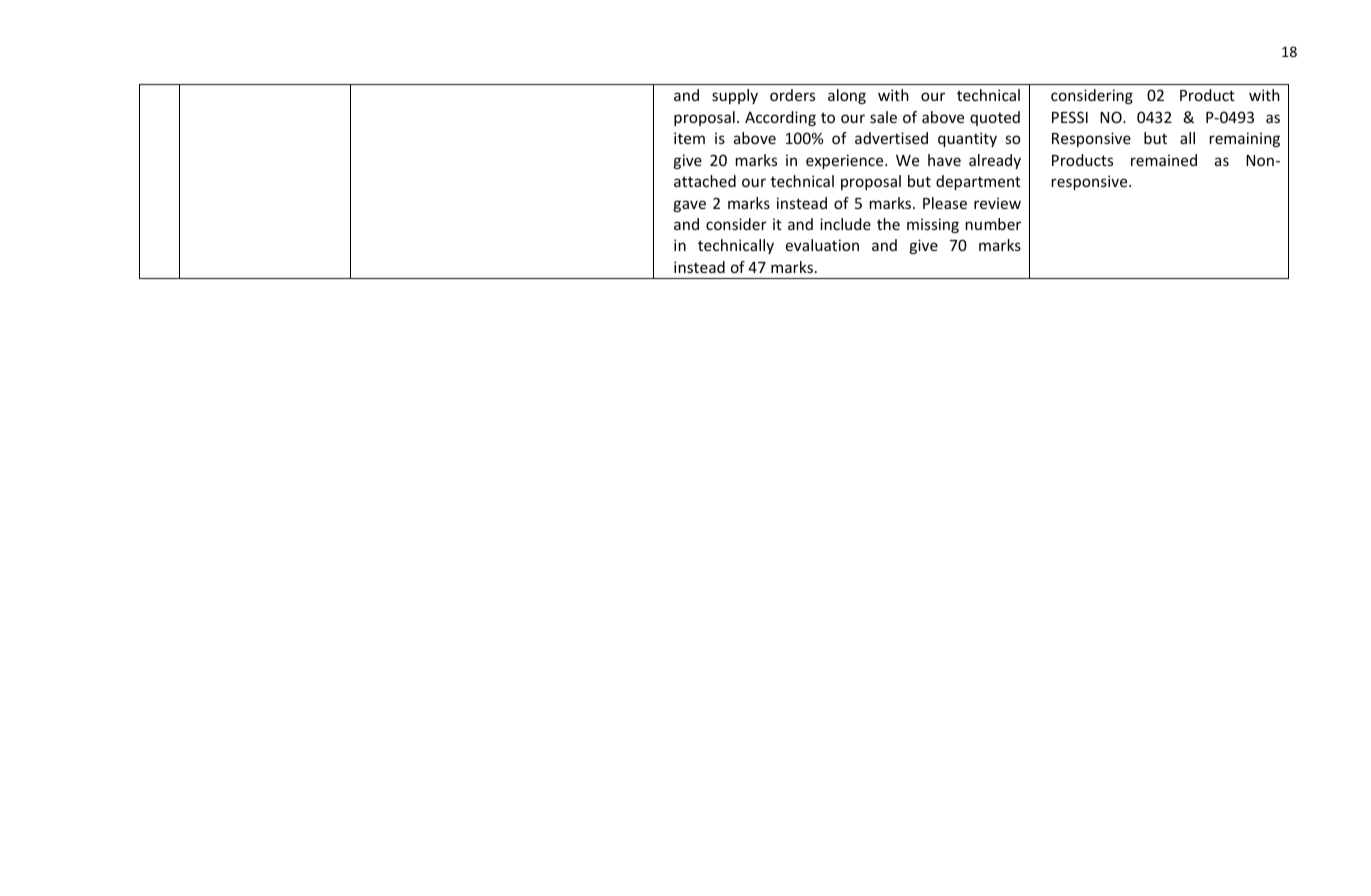  I want to click on Please, so click(945, 203).
